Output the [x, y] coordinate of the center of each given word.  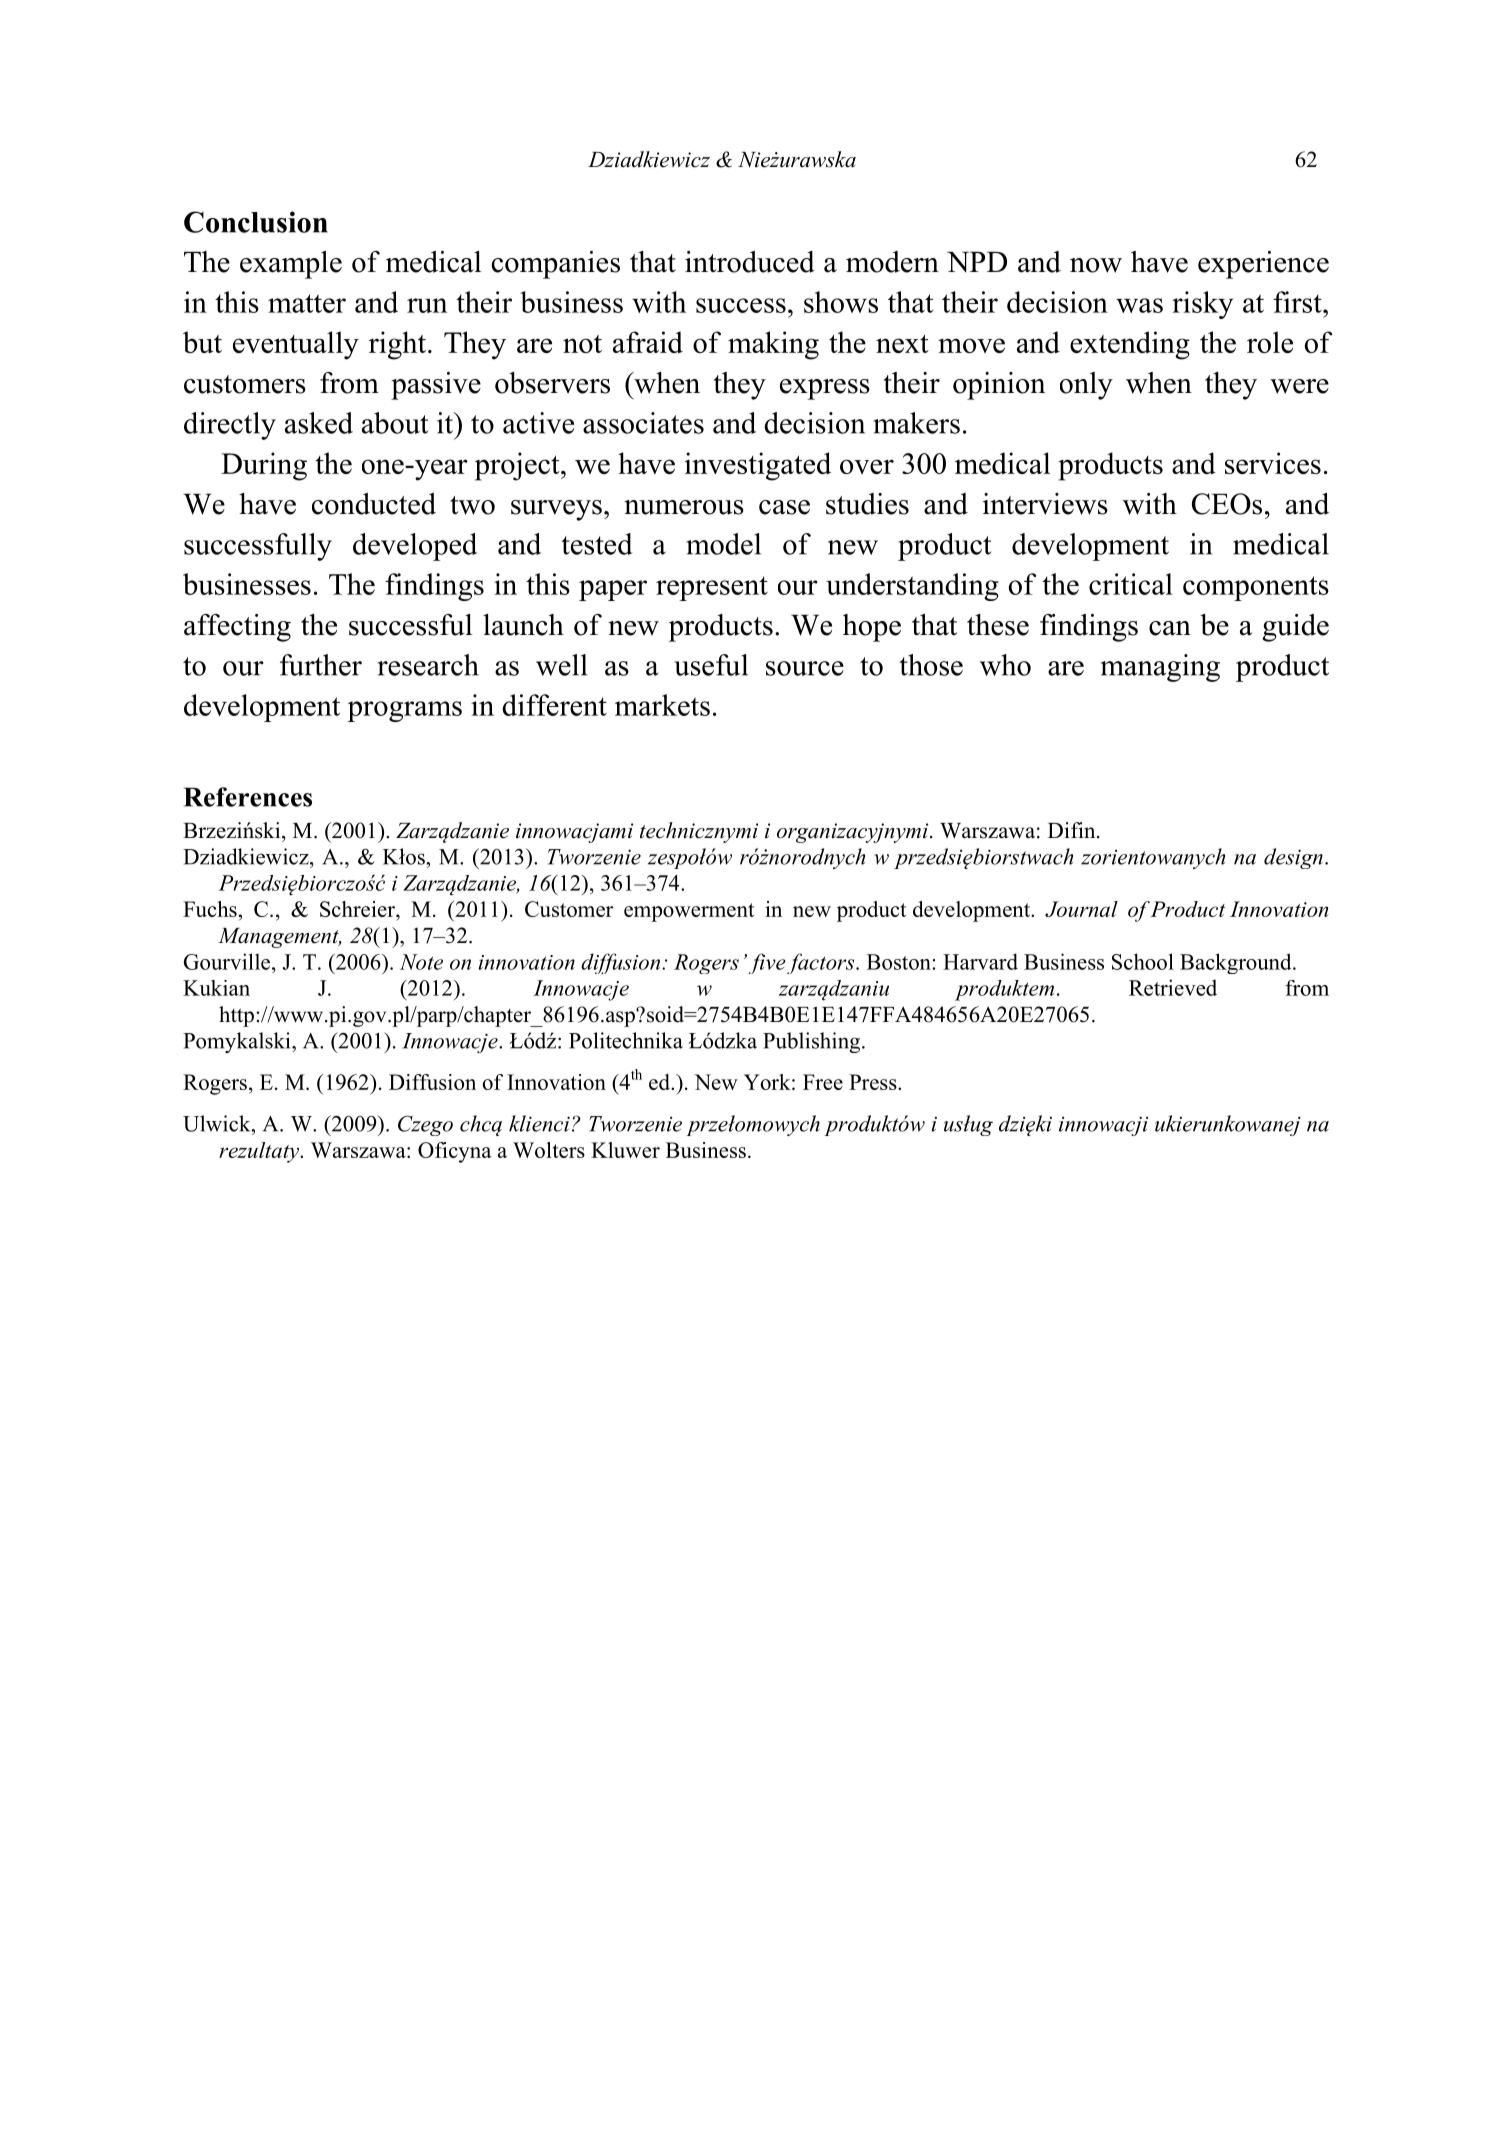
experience [1263, 265]
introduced [750, 262]
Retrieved [1173, 987]
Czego [425, 1125]
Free [823, 1082]
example [291, 265]
